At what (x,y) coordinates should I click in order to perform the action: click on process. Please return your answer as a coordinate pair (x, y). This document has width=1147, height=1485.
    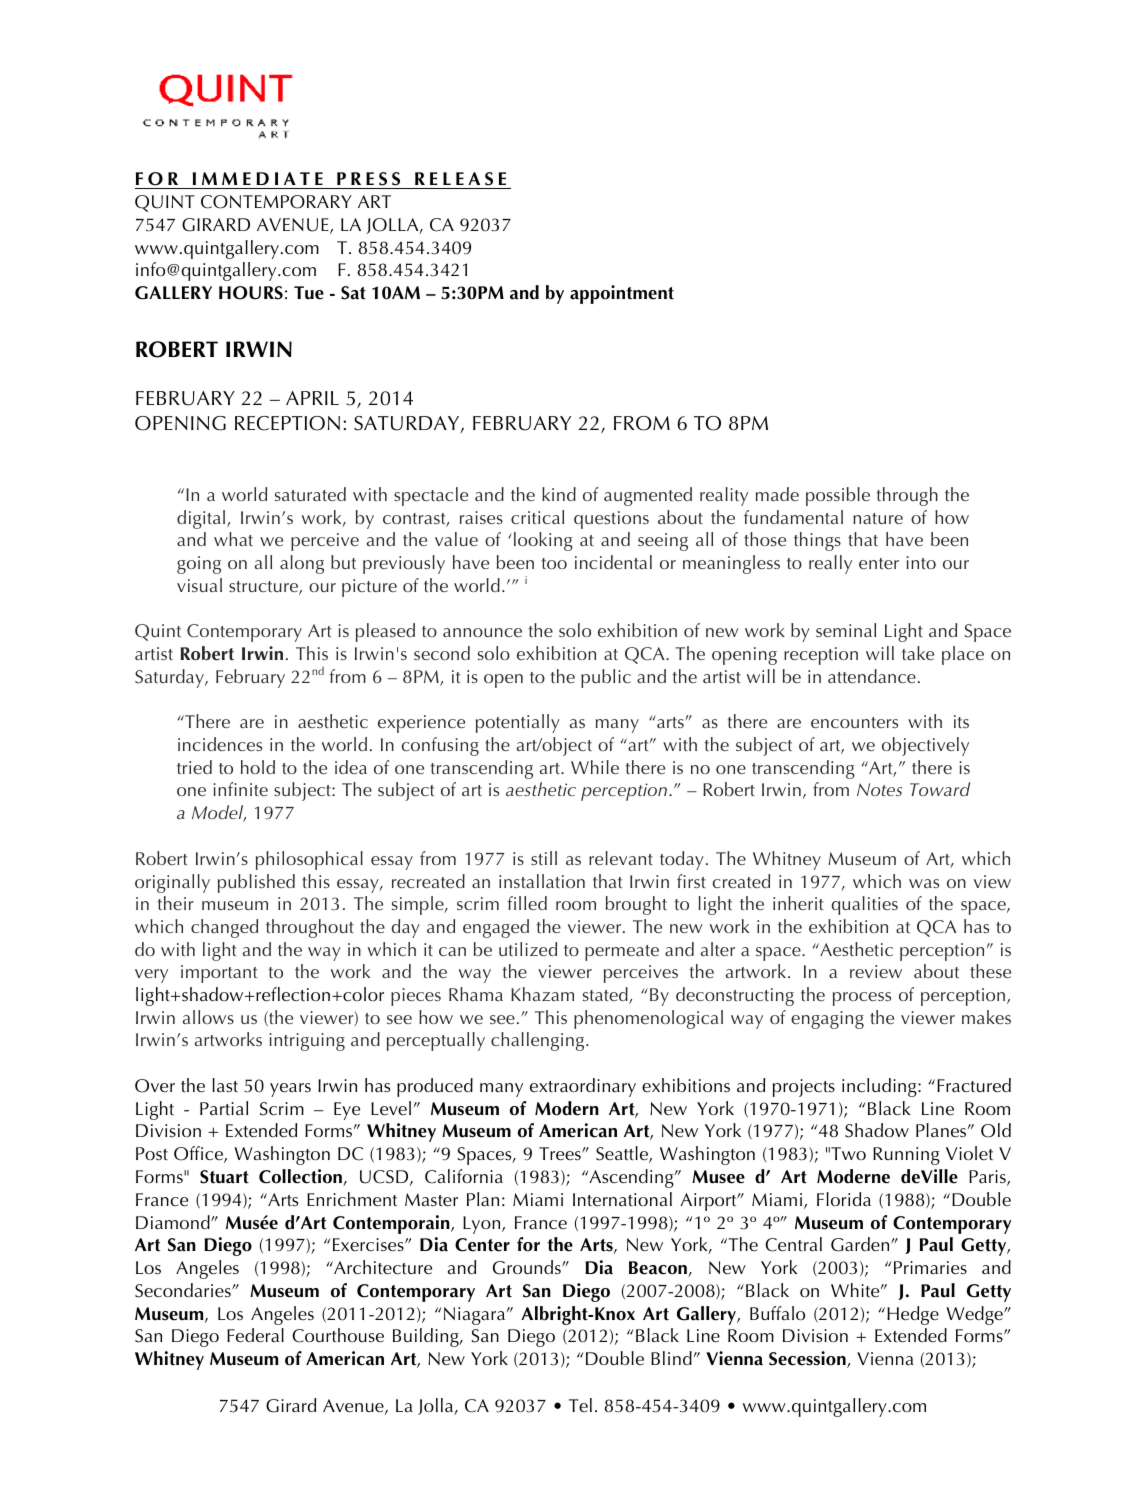
    Looking at the image, I should click on (862, 999).
